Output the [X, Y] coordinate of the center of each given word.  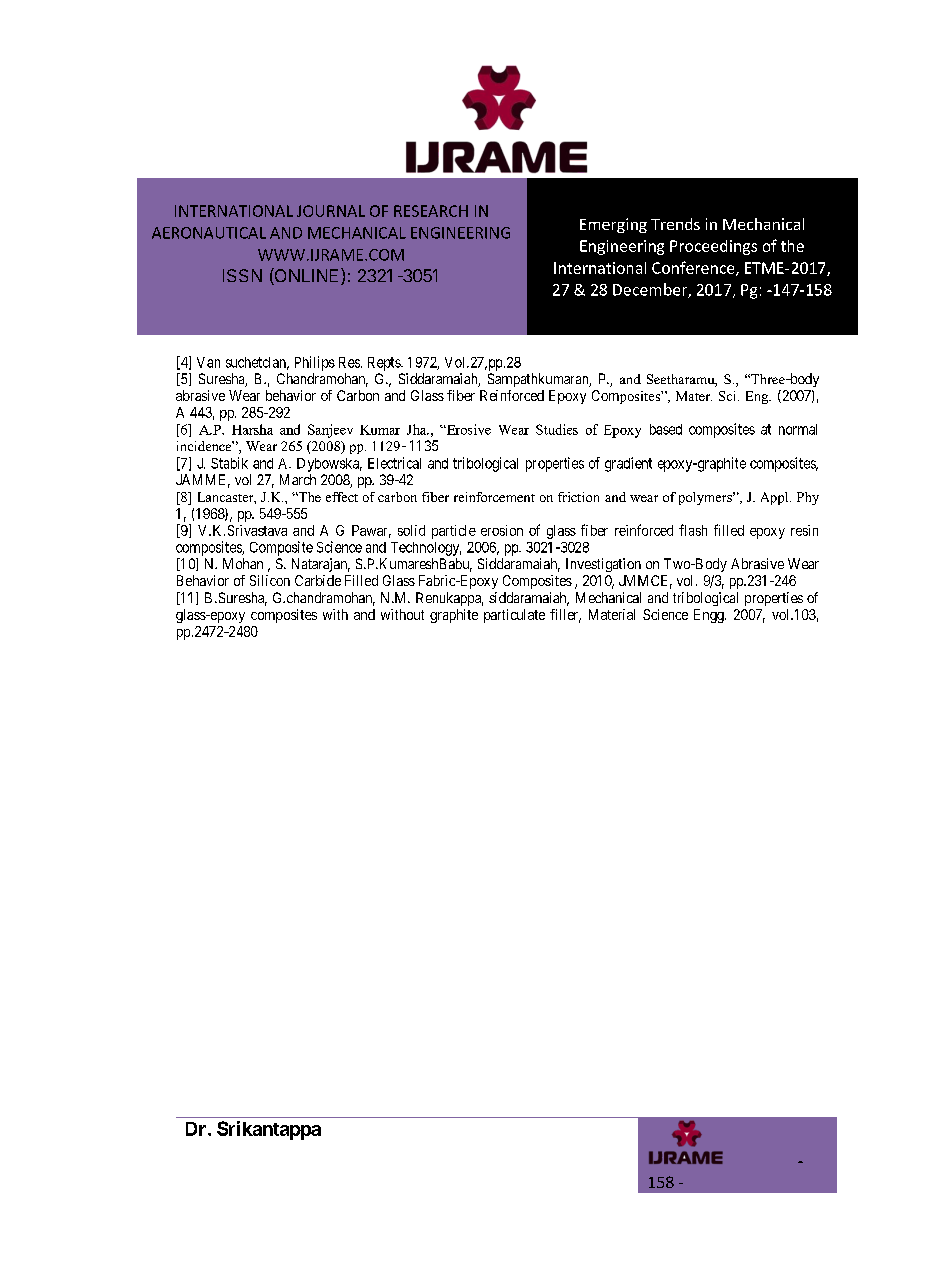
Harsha [252, 429]
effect [342, 497]
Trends [675, 224]
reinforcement [494, 497]
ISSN [242, 275]
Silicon [270, 580]
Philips [315, 363]
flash [693, 530]
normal [798, 429]
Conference [694, 268]
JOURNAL [331, 211]
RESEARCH [431, 211]
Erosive [468, 429]
